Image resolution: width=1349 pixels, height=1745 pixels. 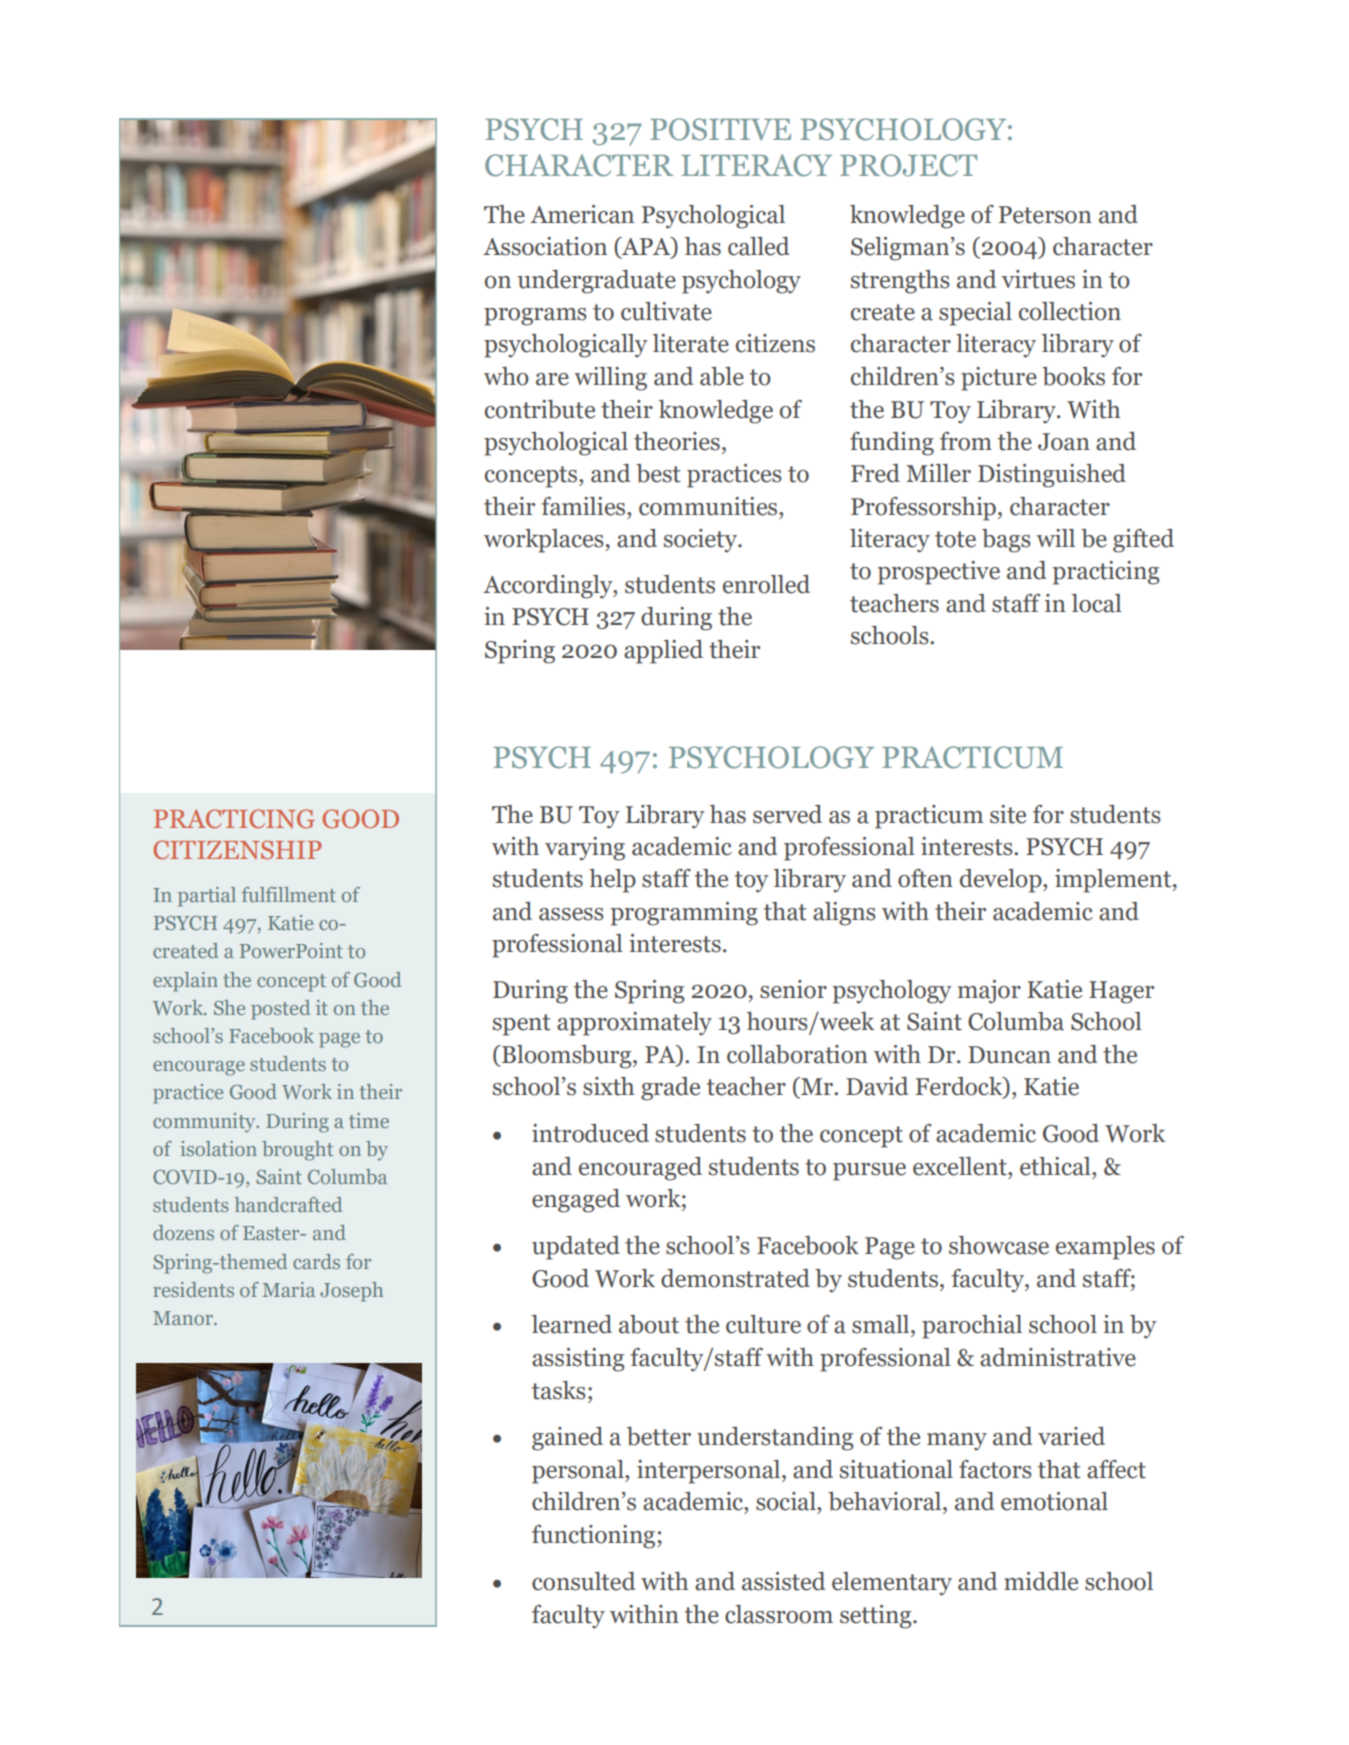 What do you see at coordinates (702, 541) in the image?
I see `society` at bounding box center [702, 541].
